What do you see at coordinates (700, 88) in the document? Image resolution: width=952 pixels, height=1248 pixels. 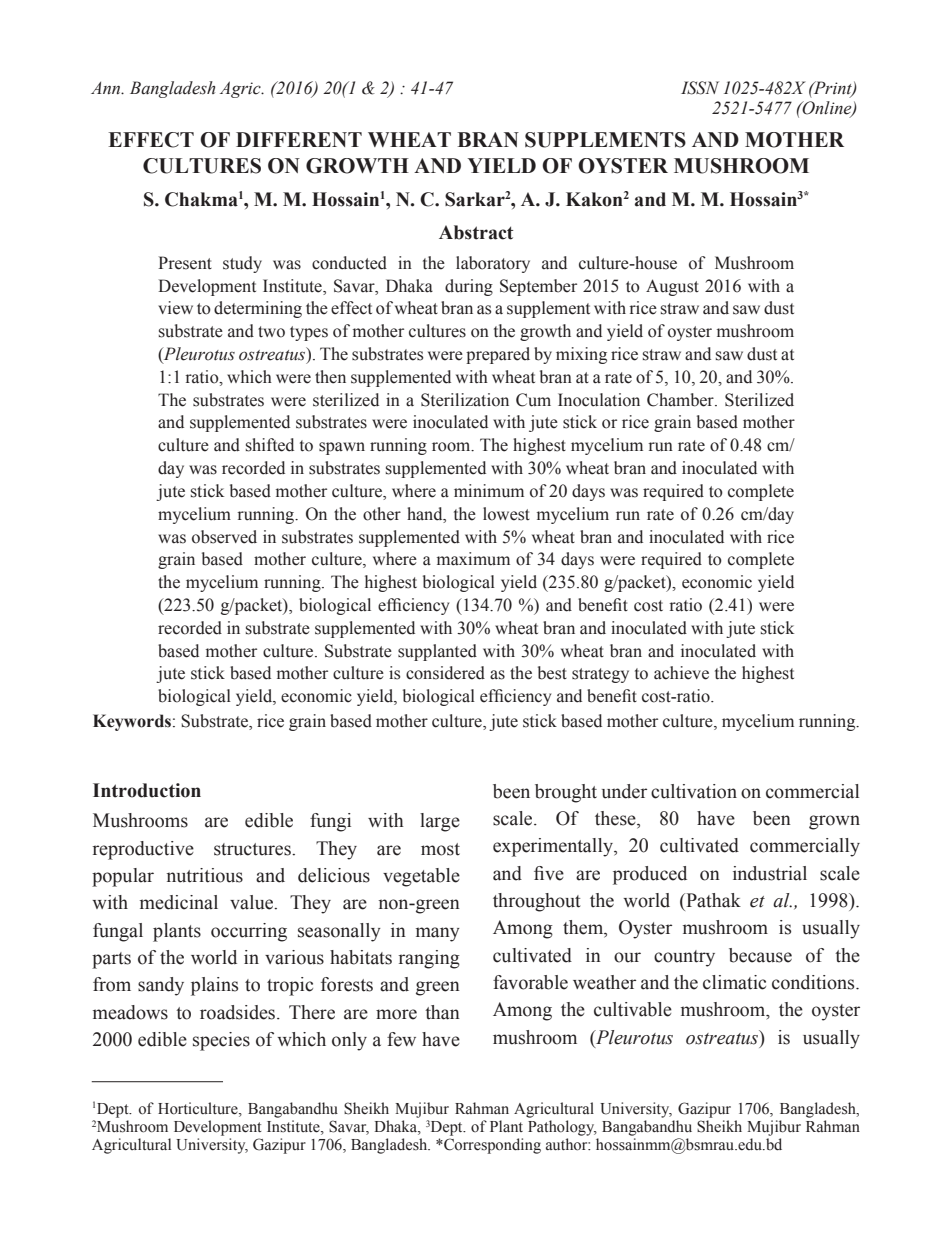 I see `ISSN` at bounding box center [700, 88].
